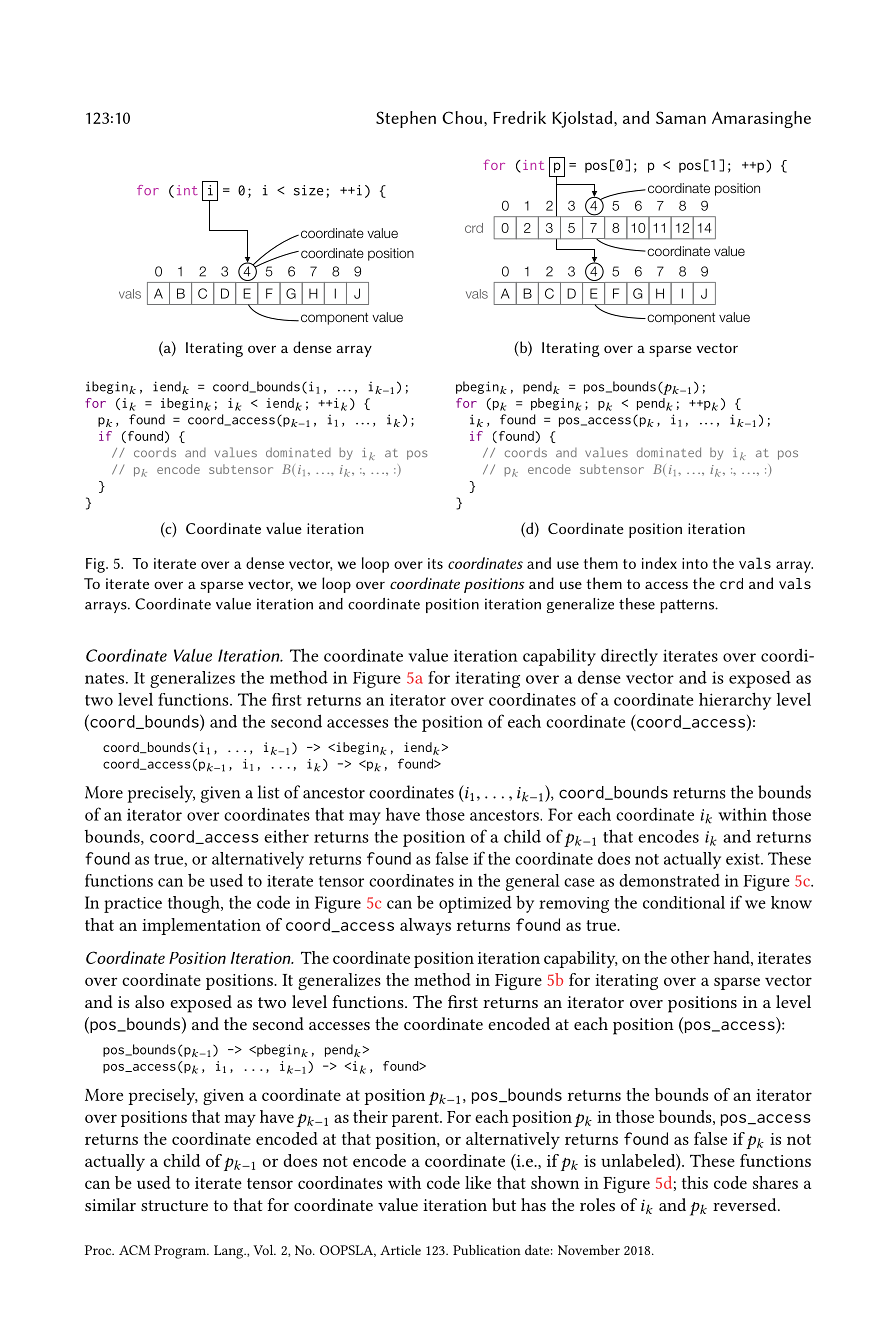  I want to click on its, so click(435, 563).
